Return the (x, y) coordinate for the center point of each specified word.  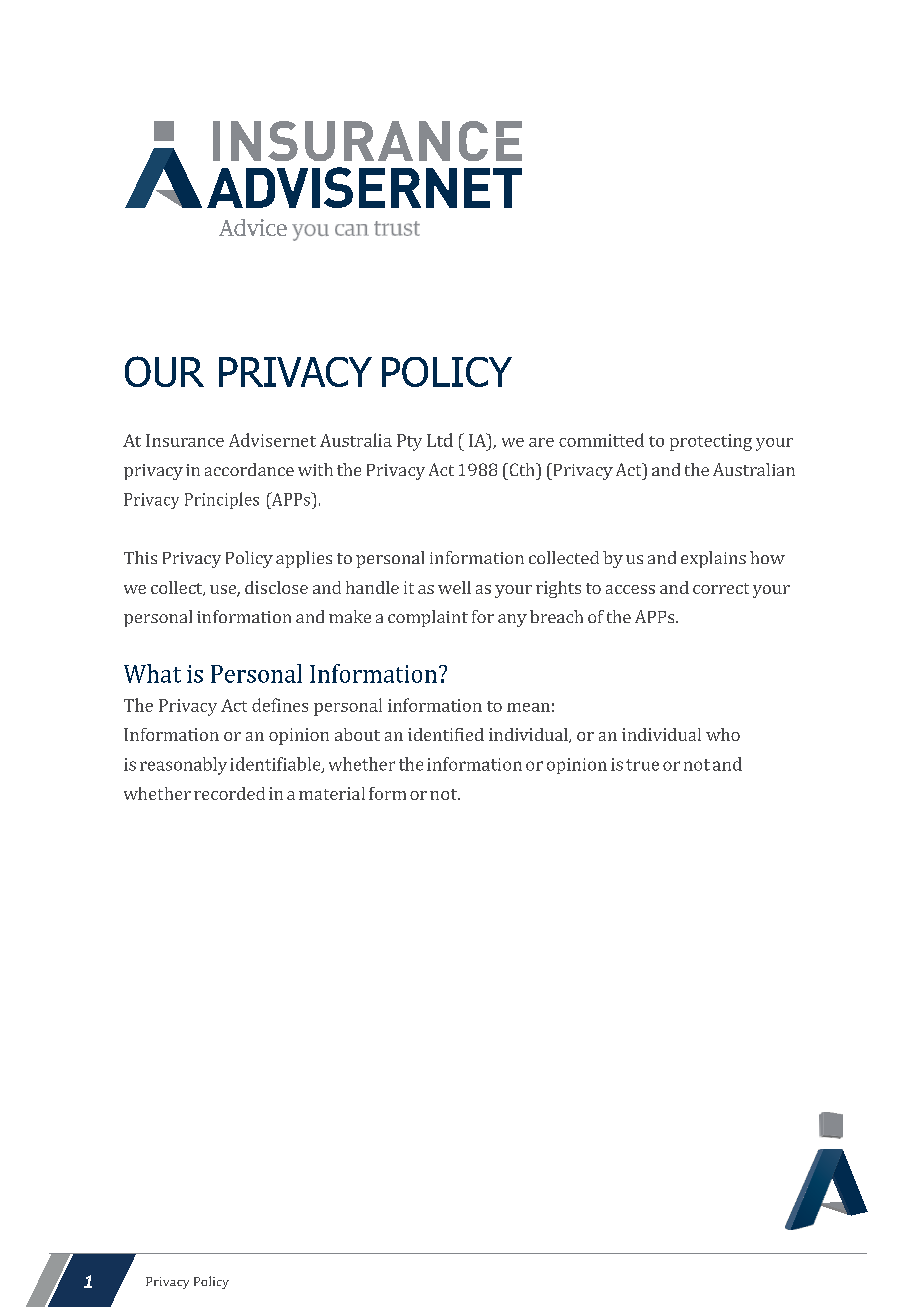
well (454, 587)
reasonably (183, 766)
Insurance (185, 440)
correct (721, 588)
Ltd (440, 440)
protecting (711, 442)
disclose (276, 587)
